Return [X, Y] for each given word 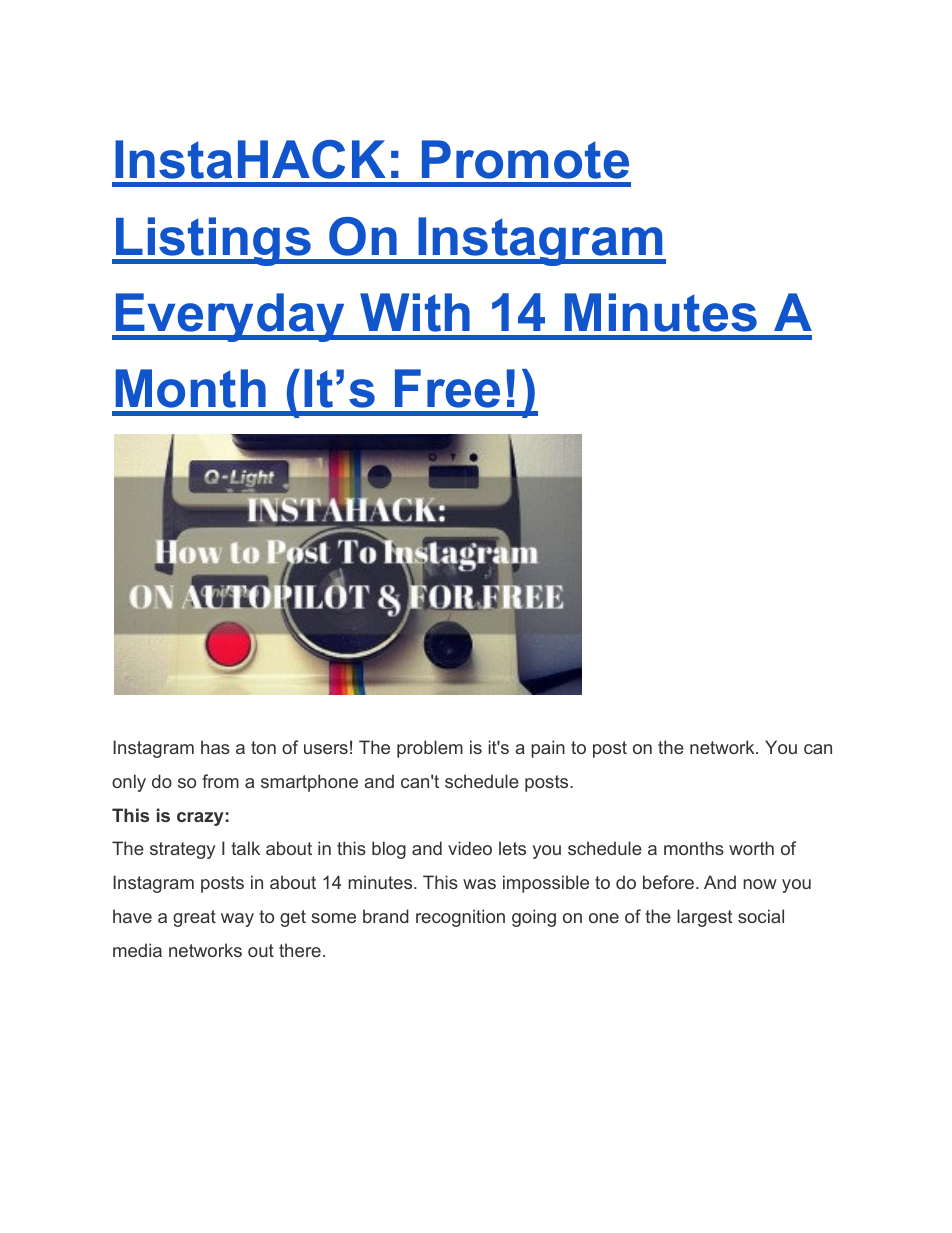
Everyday [230, 317]
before [670, 882]
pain [548, 749]
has [215, 747]
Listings [213, 241]
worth [751, 848]
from [220, 781]
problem [430, 749]
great [194, 918]
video [470, 848]
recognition [460, 918]
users [326, 749]
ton [263, 747]
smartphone [309, 783]
